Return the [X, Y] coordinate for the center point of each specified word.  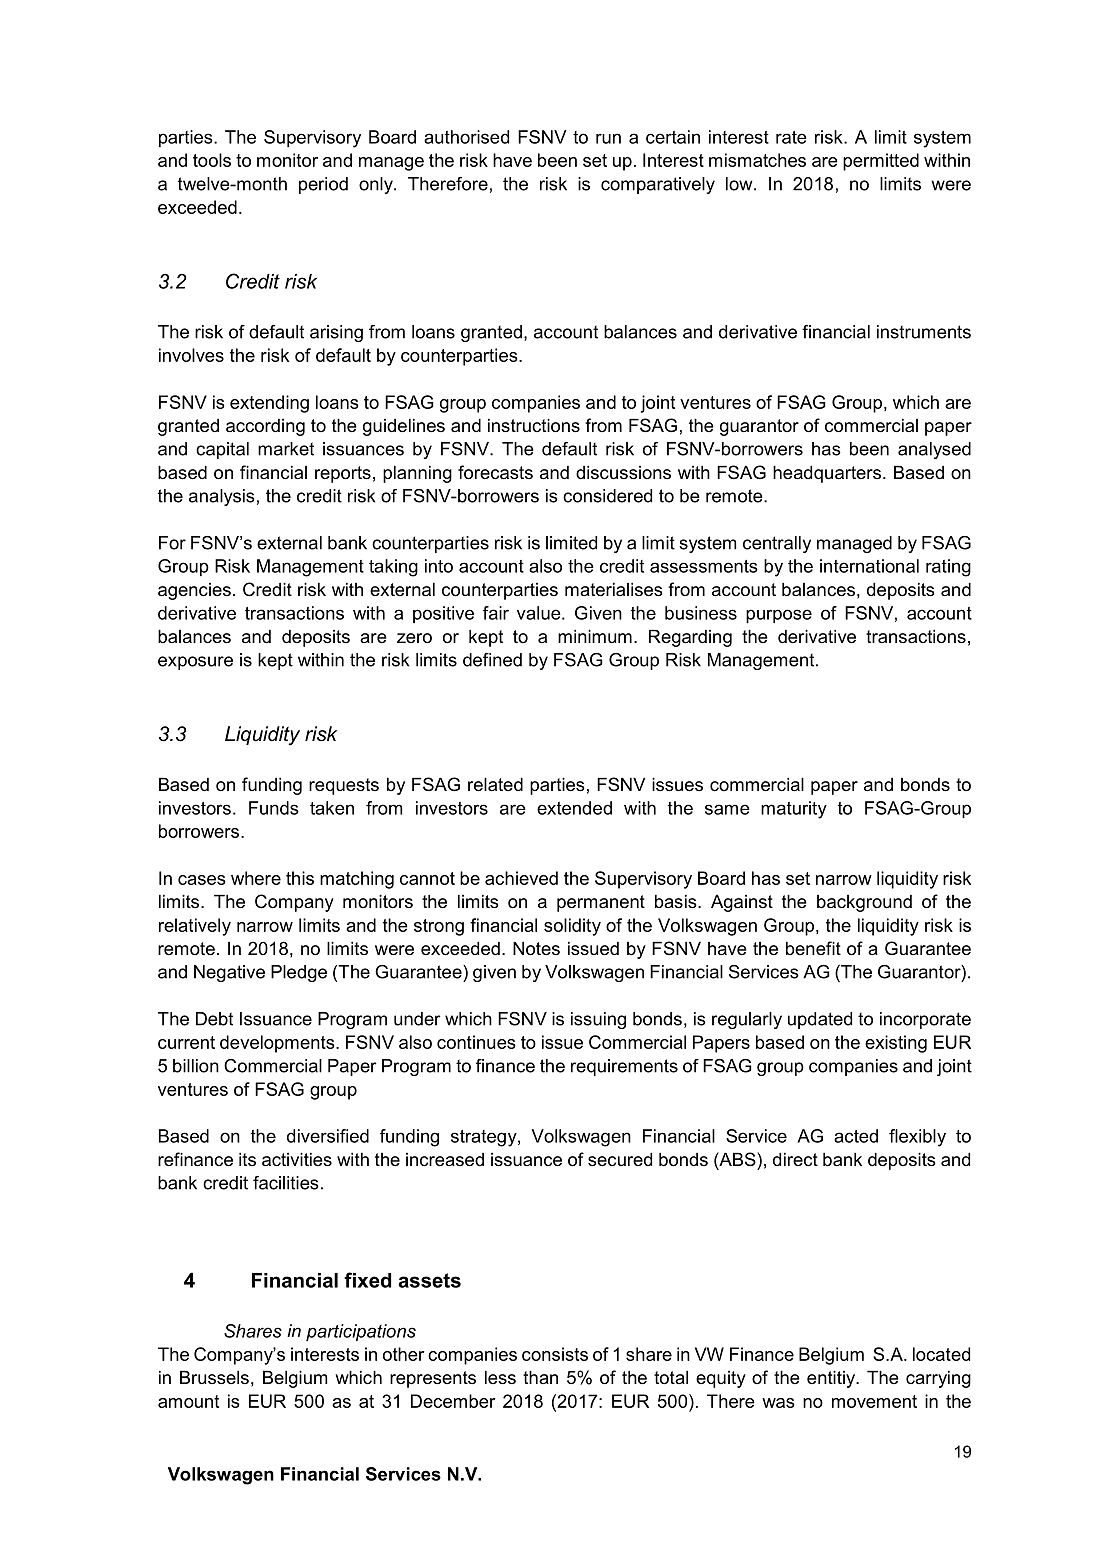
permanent [601, 903]
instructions [534, 425]
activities [297, 1159]
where [256, 878]
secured [620, 1159]
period [323, 185]
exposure [195, 663]
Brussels [214, 1377]
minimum [595, 636]
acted [856, 1136]
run [608, 138]
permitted [881, 162]
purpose [779, 616]
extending [269, 404]
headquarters [827, 474]
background [864, 903]
